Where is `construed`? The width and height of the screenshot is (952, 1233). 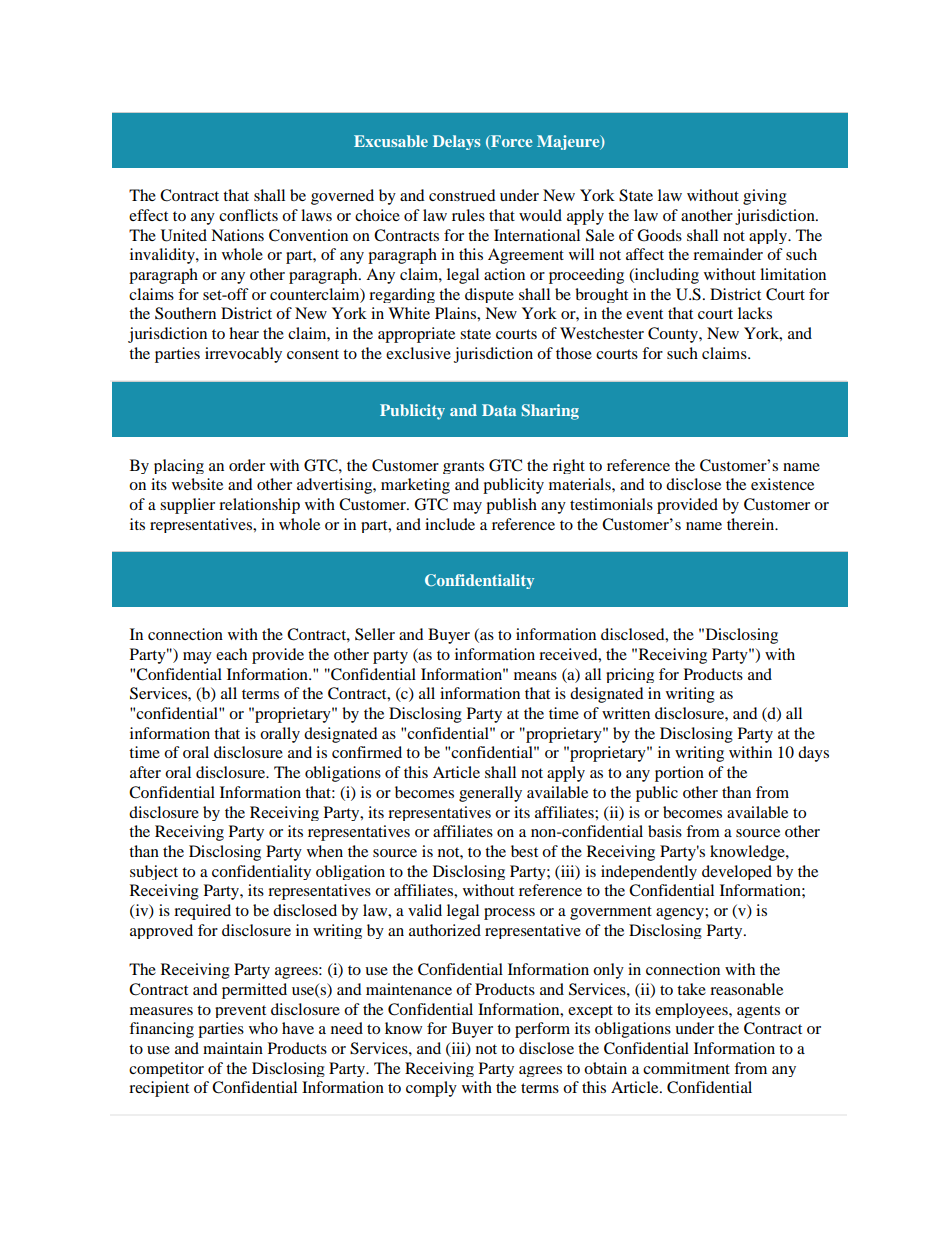
construed is located at coordinates (462, 195).
